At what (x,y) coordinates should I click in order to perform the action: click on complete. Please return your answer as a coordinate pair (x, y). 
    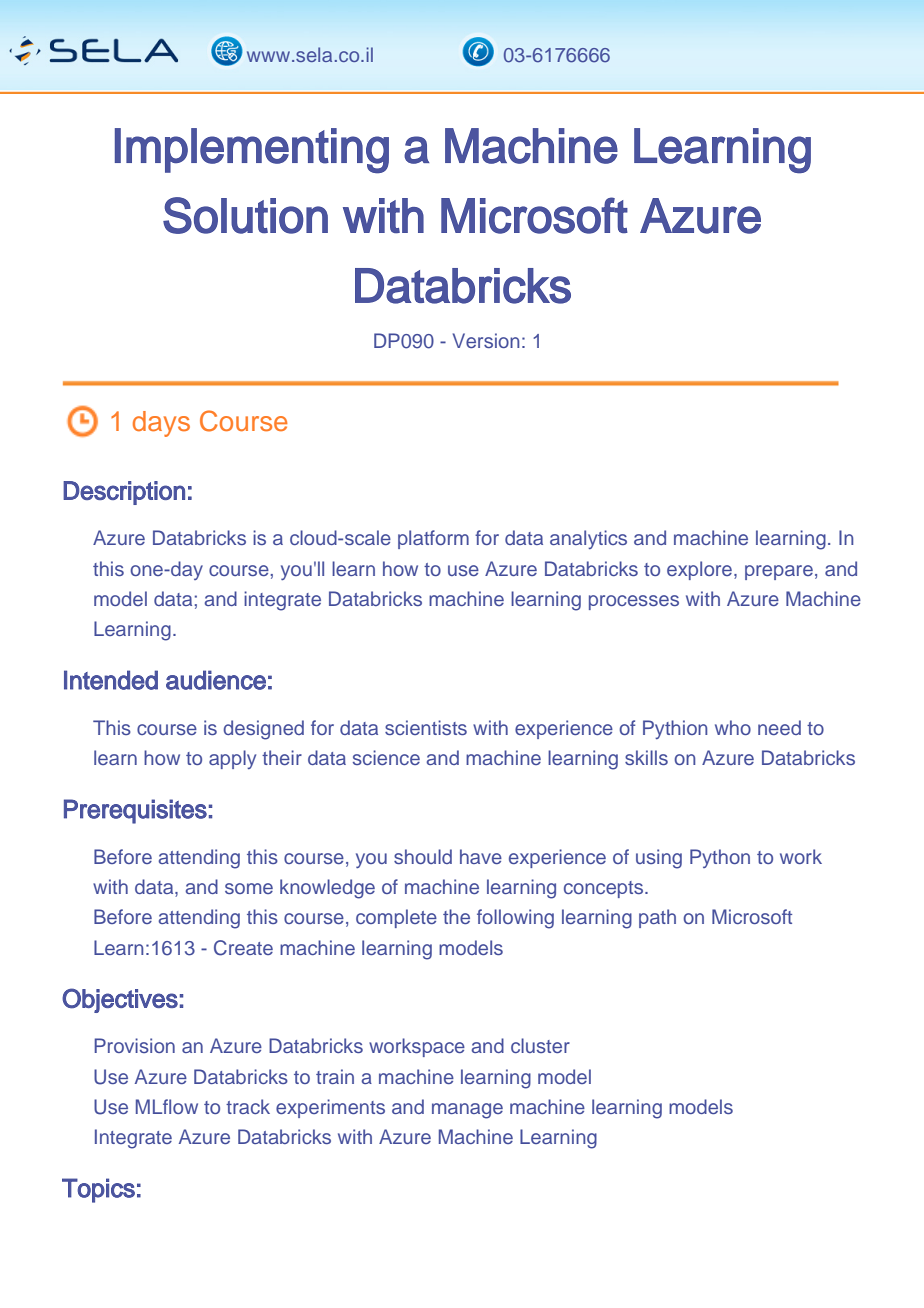
    Looking at the image, I should click on (396, 918).
